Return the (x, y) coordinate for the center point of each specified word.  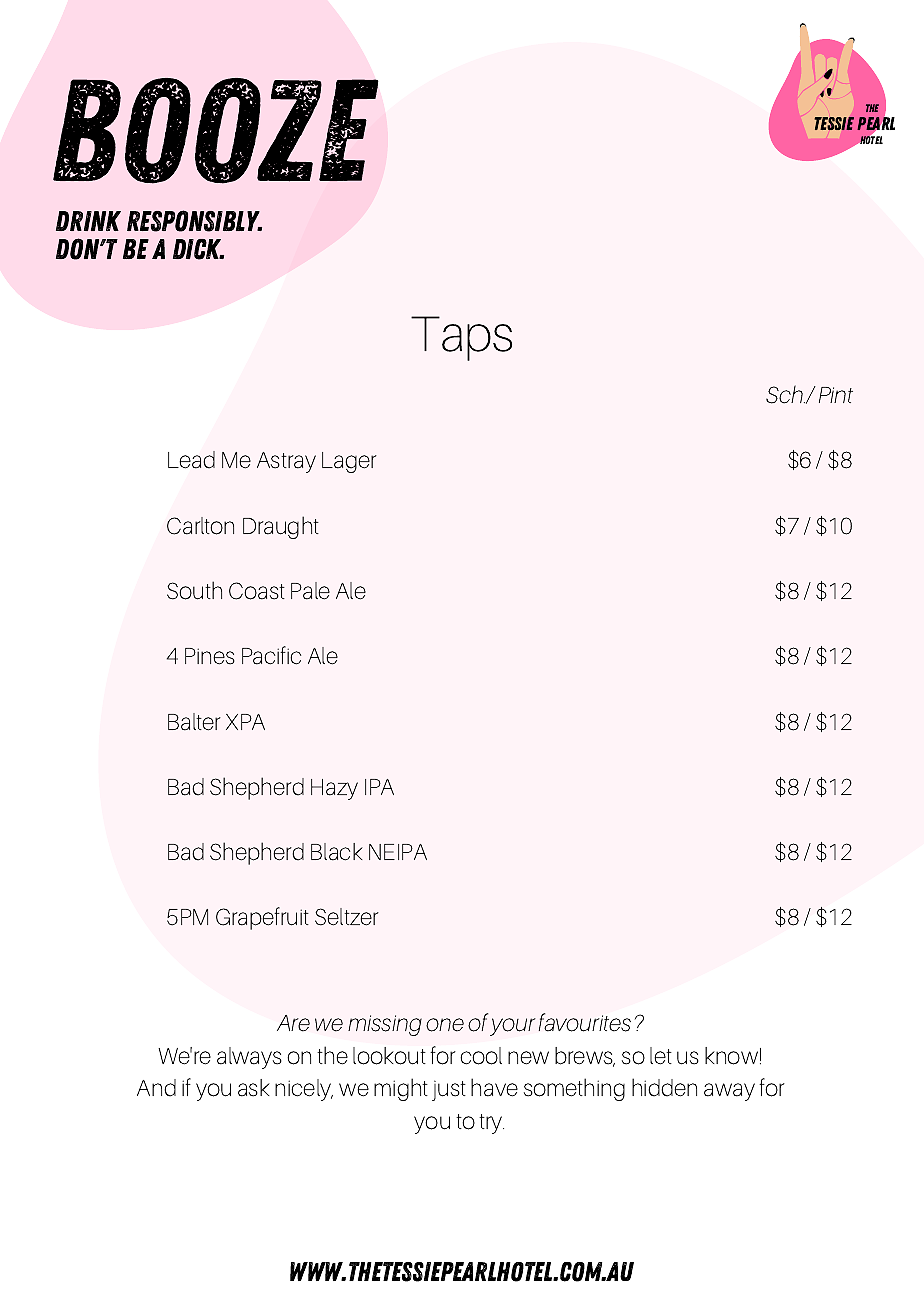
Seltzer (347, 917)
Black (337, 852)
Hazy (334, 789)
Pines (210, 656)
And (156, 1088)
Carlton (200, 526)
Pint (836, 395)
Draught (281, 527)
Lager (349, 462)
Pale (310, 591)
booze (215, 131)
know (731, 1056)
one (445, 1025)
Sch (785, 394)
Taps (461, 338)
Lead (191, 460)
